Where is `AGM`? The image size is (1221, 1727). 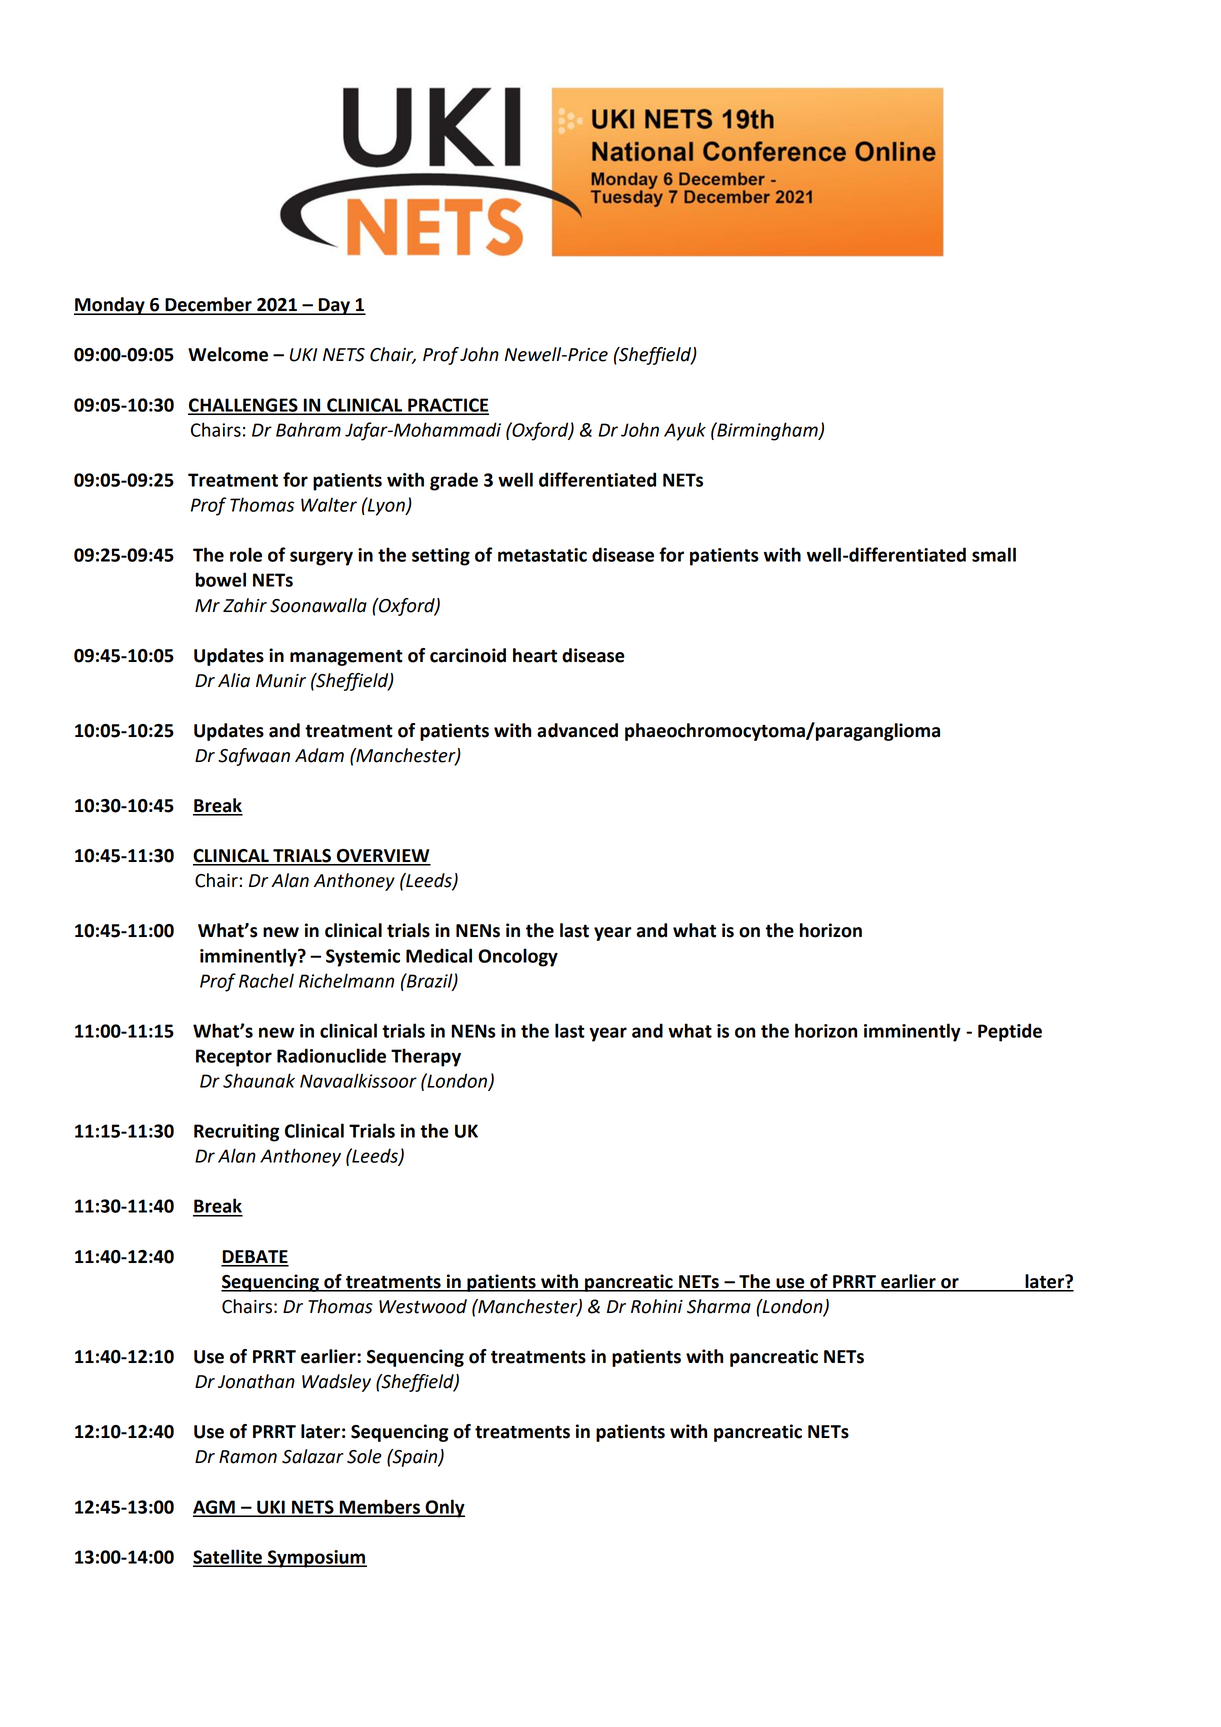
AGM is located at coordinates (215, 1508).
